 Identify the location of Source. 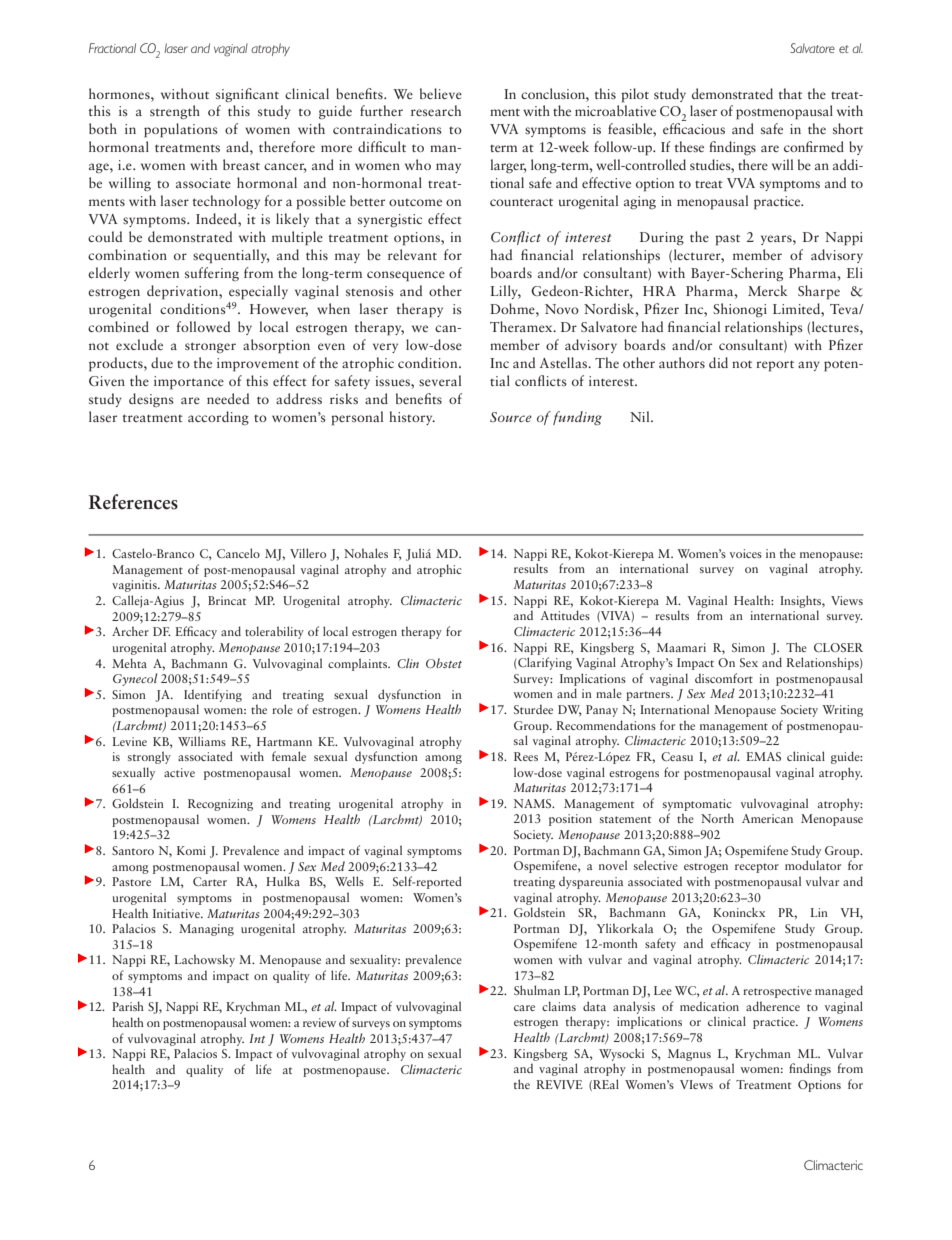
(511, 417).
